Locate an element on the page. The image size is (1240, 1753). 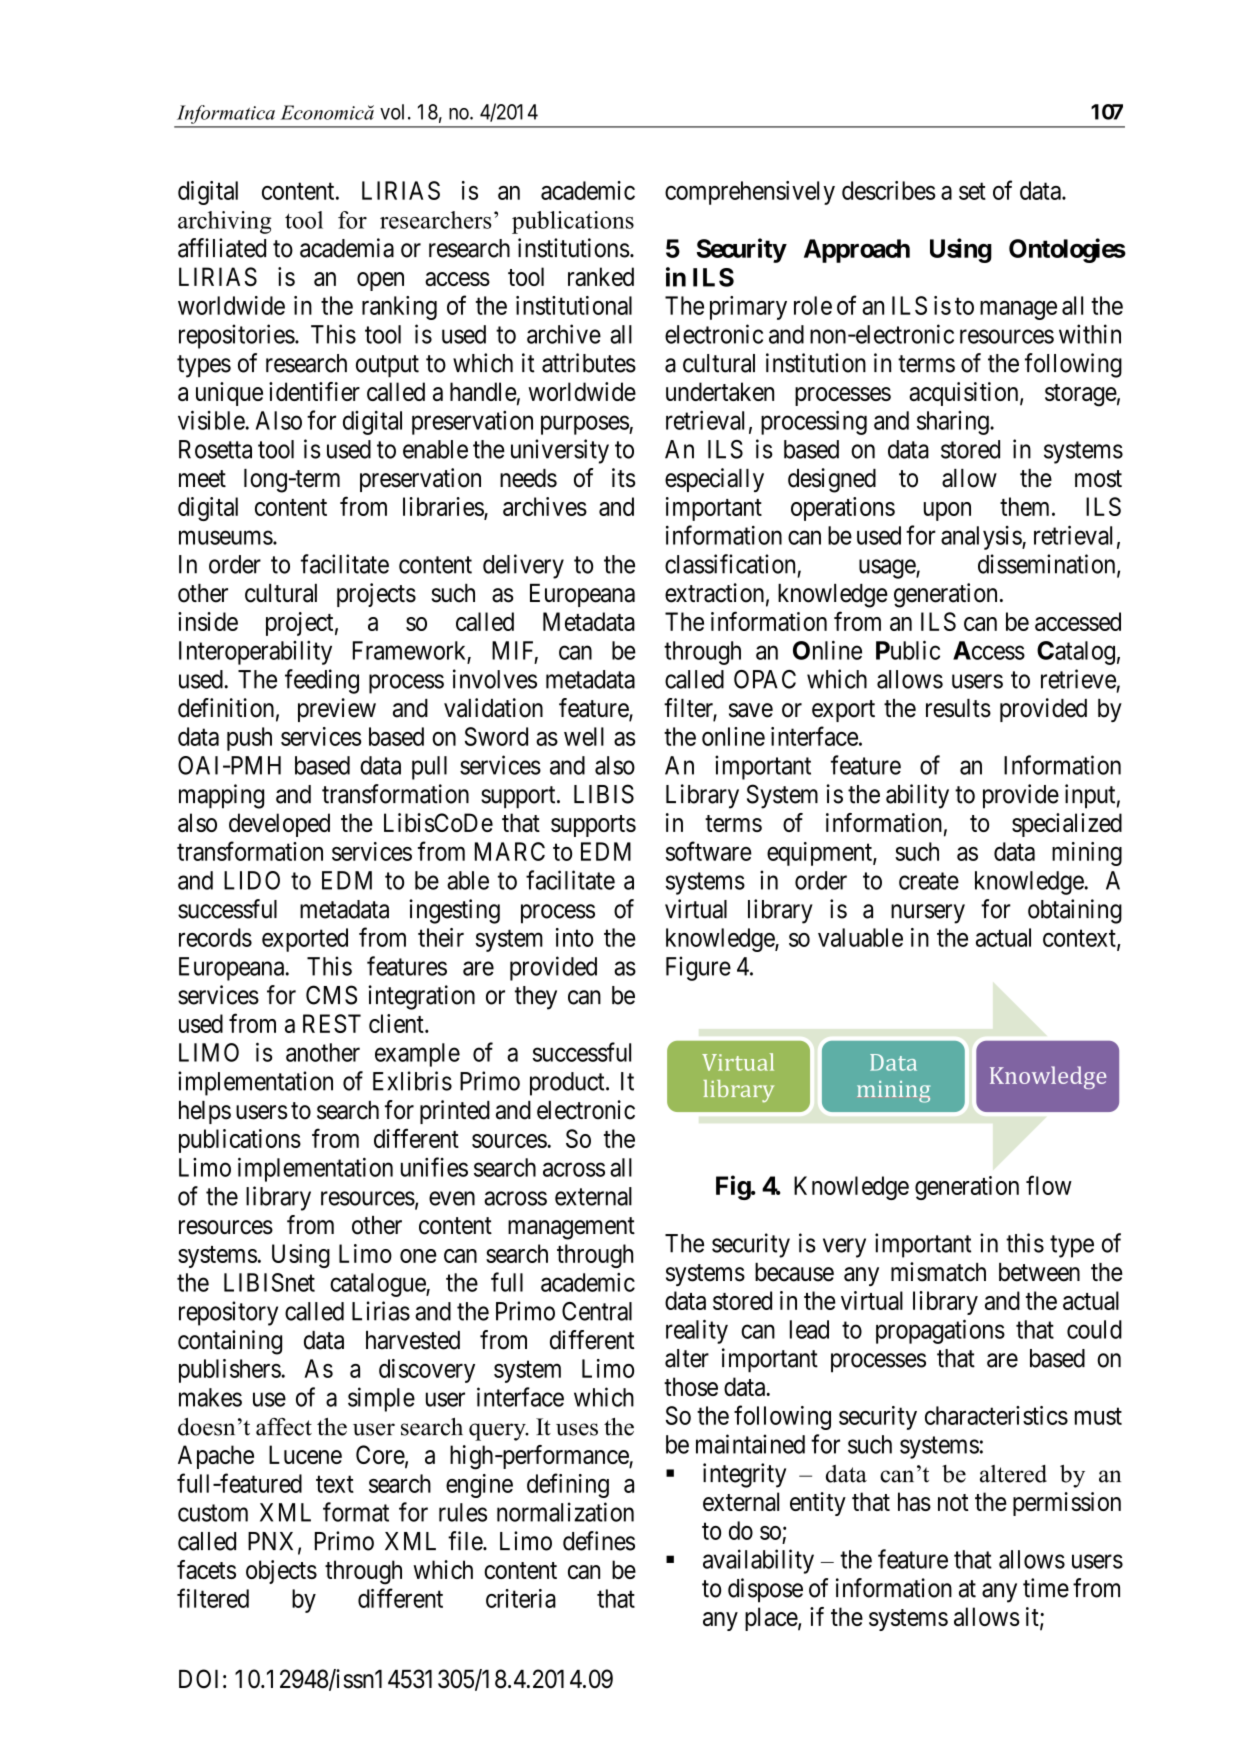
ranked is located at coordinates (601, 276).
